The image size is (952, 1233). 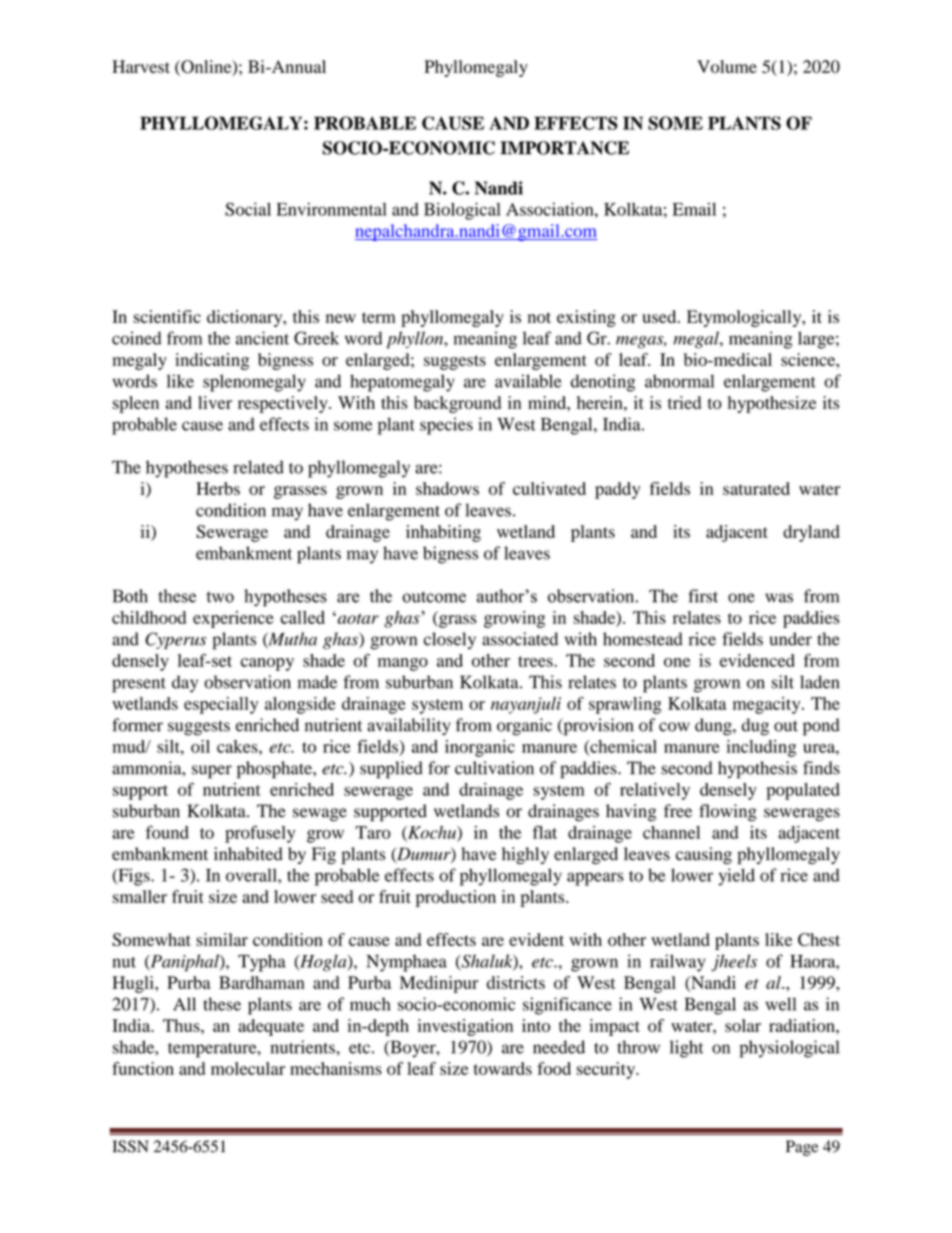 What do you see at coordinates (727, 66) in the image?
I see `Volume` at bounding box center [727, 66].
